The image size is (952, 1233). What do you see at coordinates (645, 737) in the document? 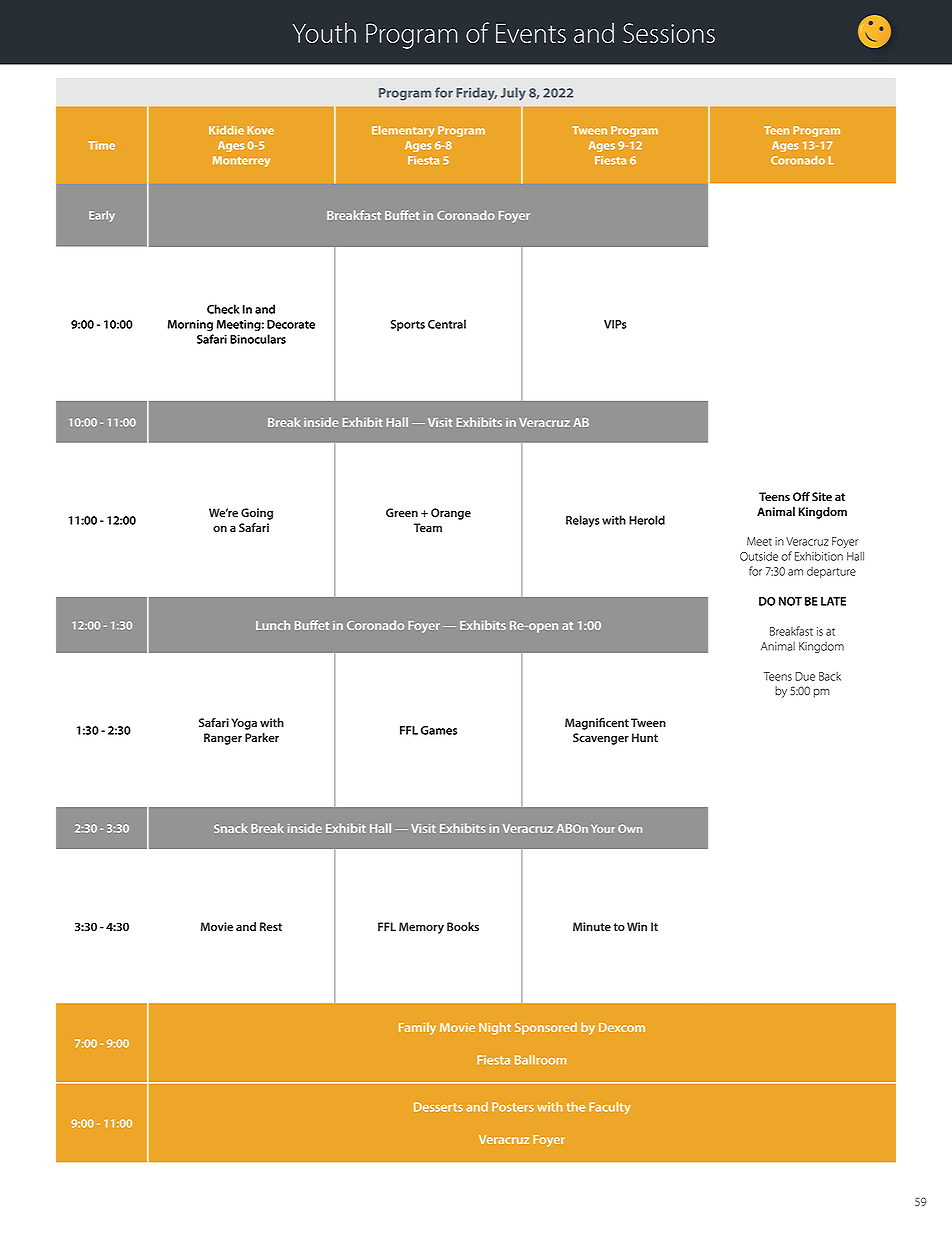
I see `Hunt` at bounding box center [645, 737].
